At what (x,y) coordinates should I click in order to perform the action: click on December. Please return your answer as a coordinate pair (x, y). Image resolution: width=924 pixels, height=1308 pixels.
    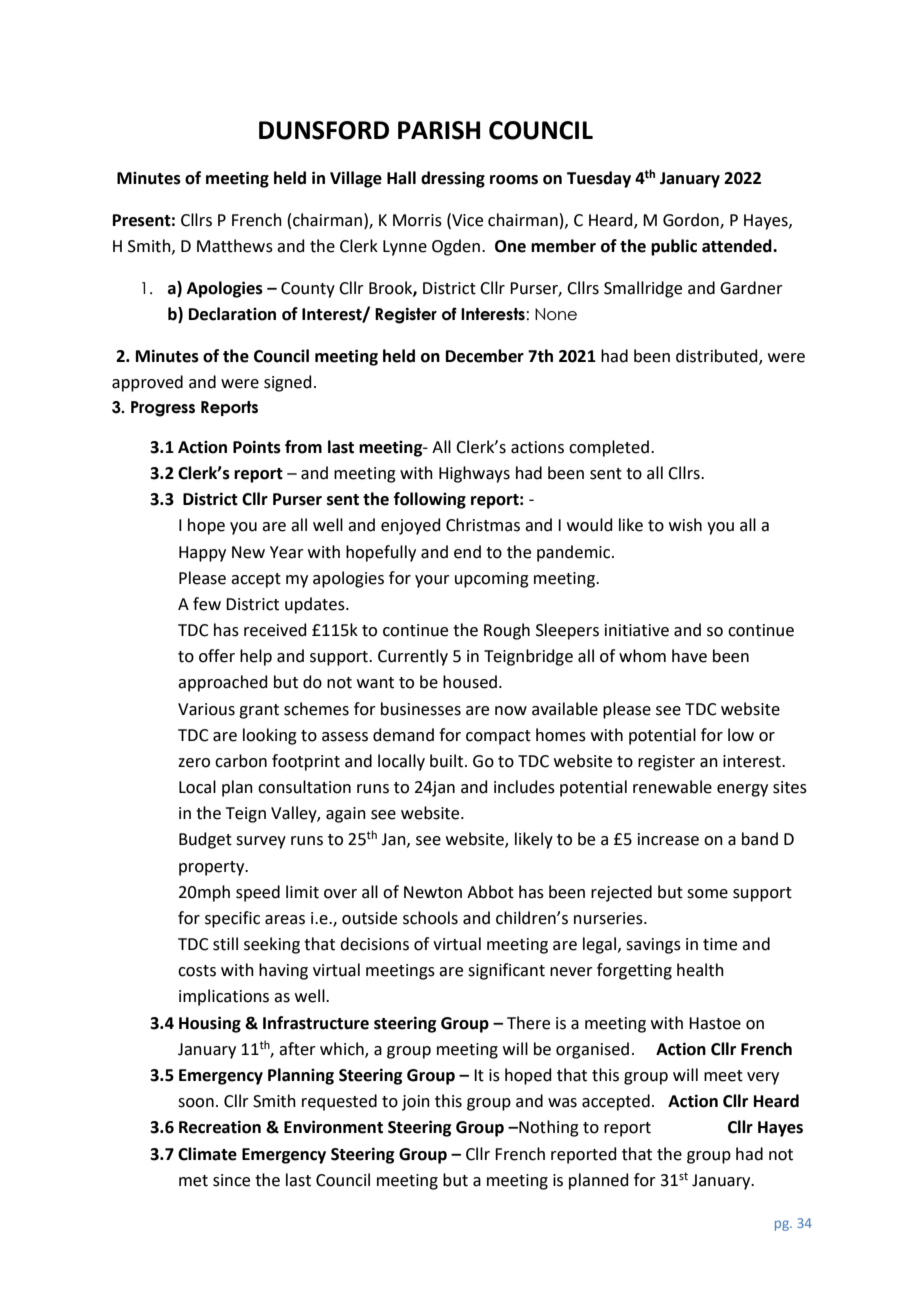
    Looking at the image, I should click on (485, 356).
